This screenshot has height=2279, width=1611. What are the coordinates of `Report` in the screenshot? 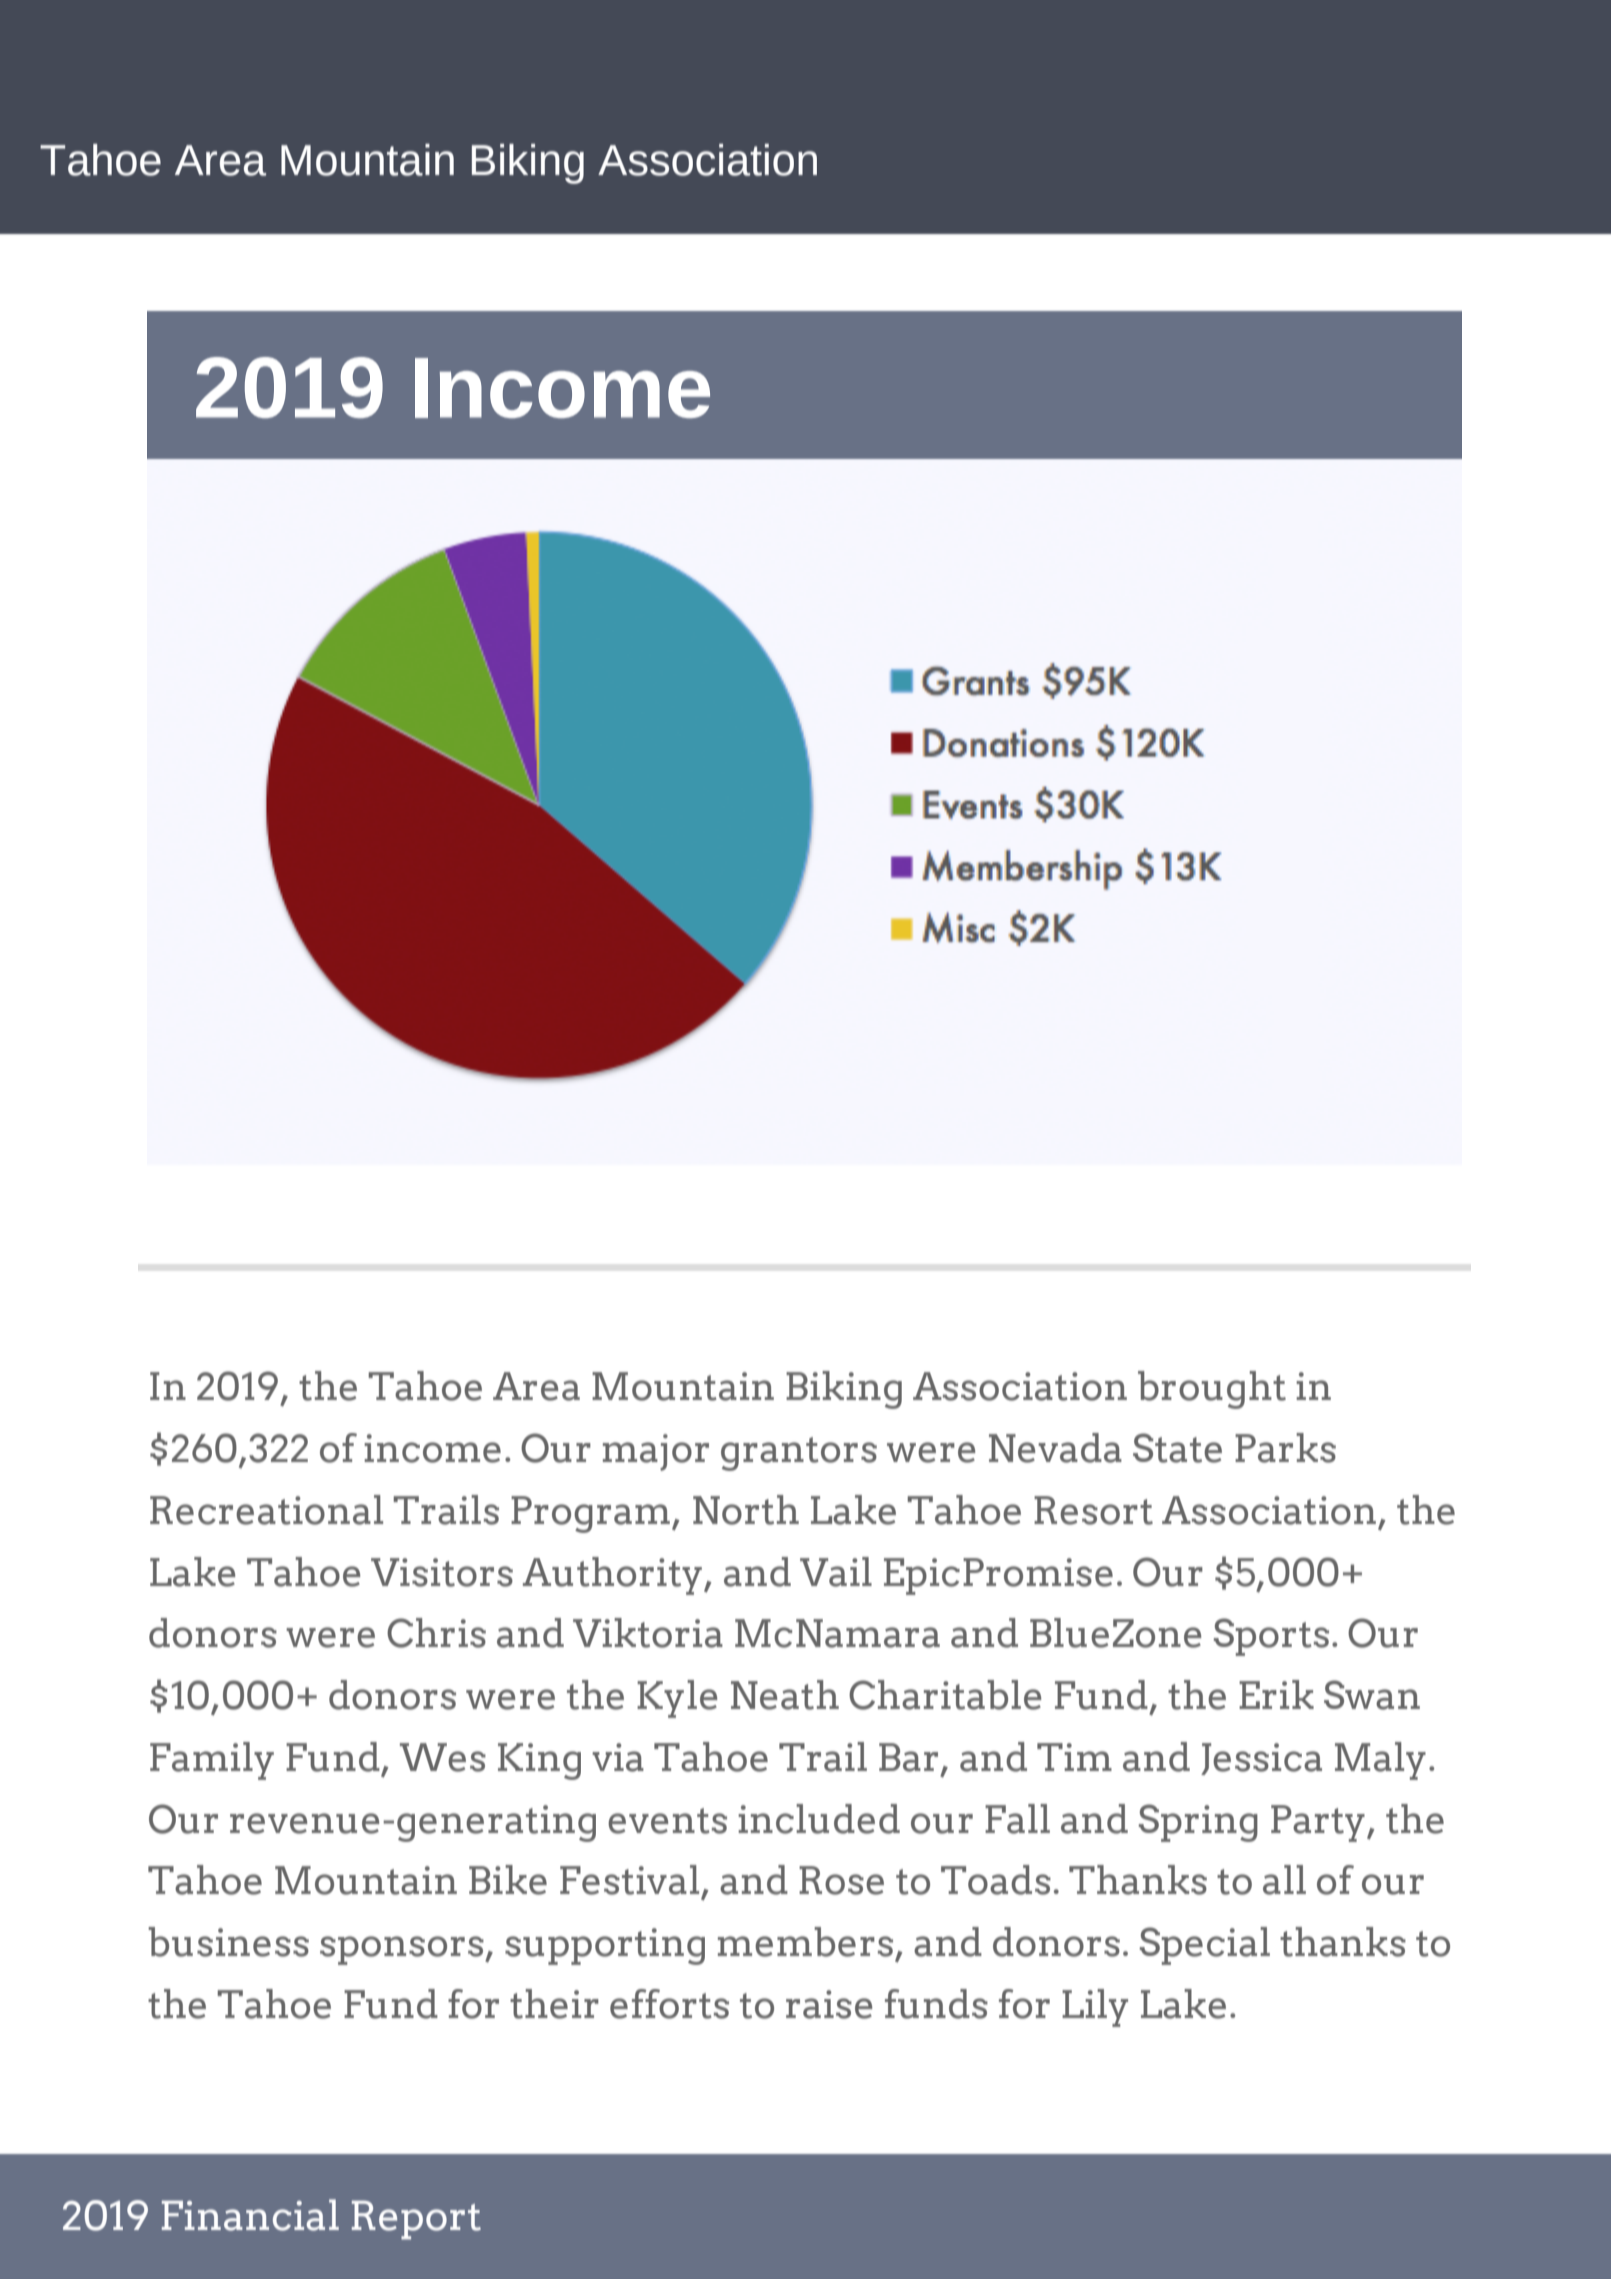 It's located at (416, 2220).
